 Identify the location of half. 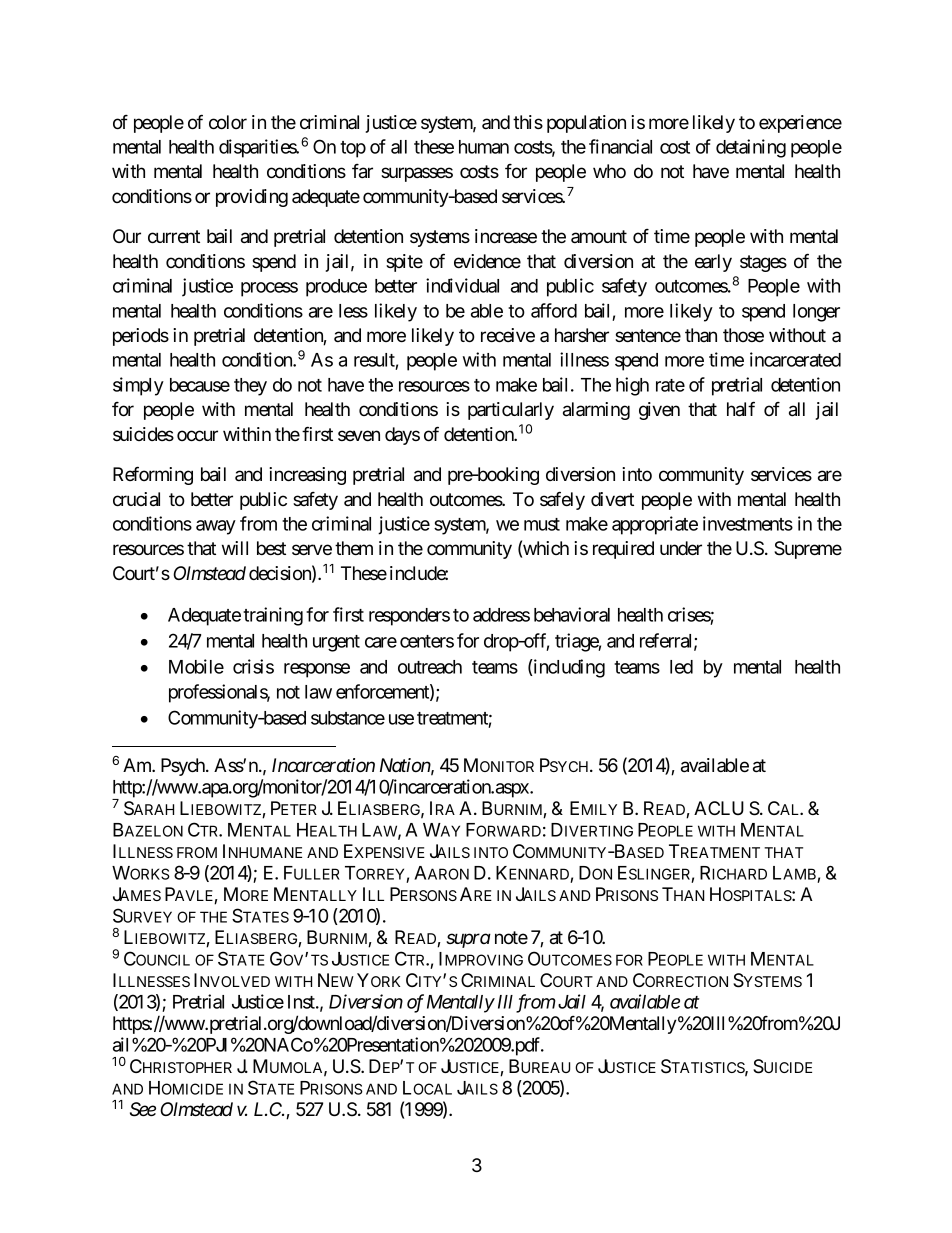
(741, 409).
